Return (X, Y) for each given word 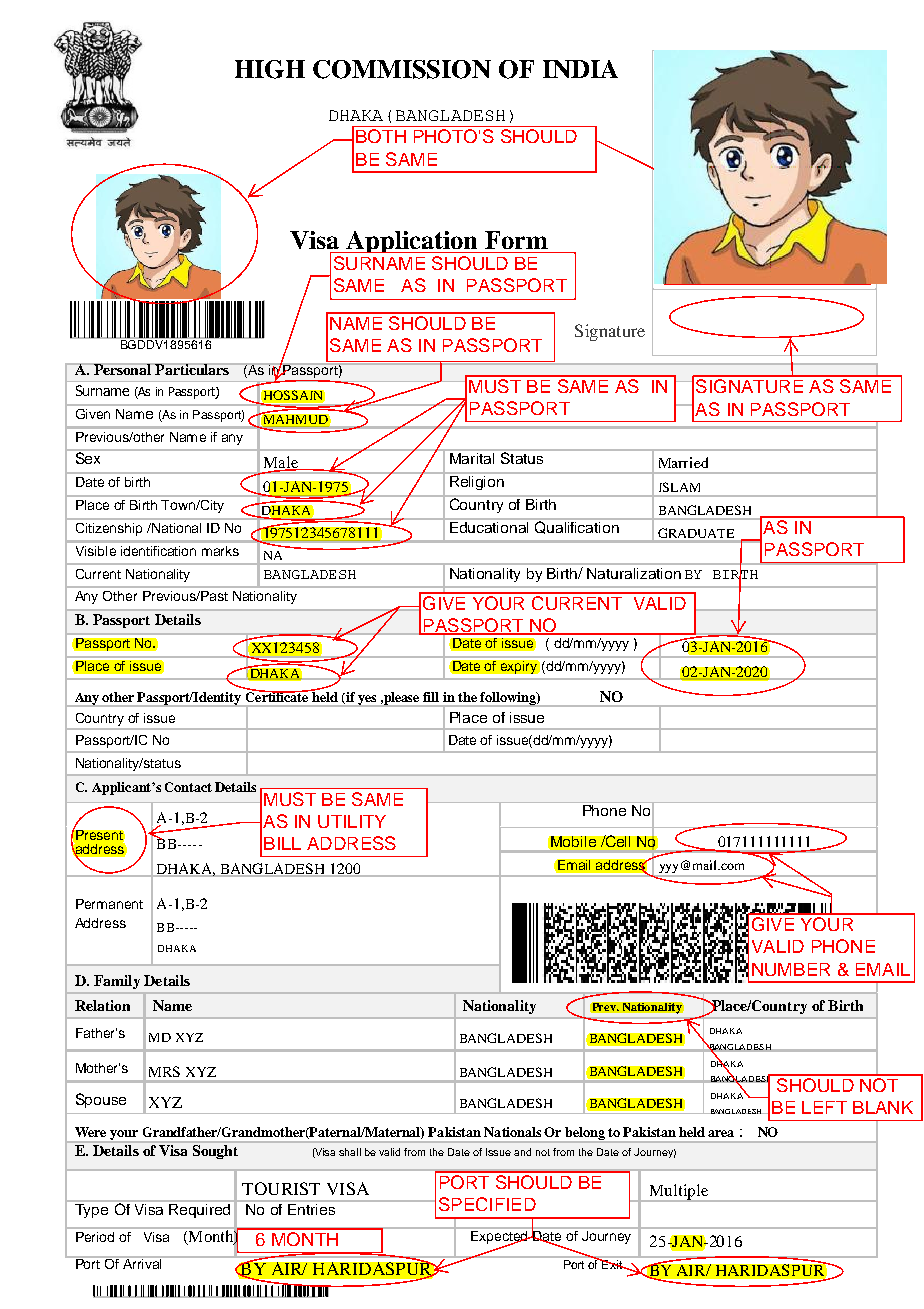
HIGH (270, 69)
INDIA (580, 69)
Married (683, 462)
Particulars (192, 369)
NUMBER (791, 969)
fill (431, 697)
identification (158, 551)
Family (117, 982)
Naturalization (634, 573)
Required (199, 1211)
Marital (472, 458)
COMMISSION (402, 69)
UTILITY (352, 821)
